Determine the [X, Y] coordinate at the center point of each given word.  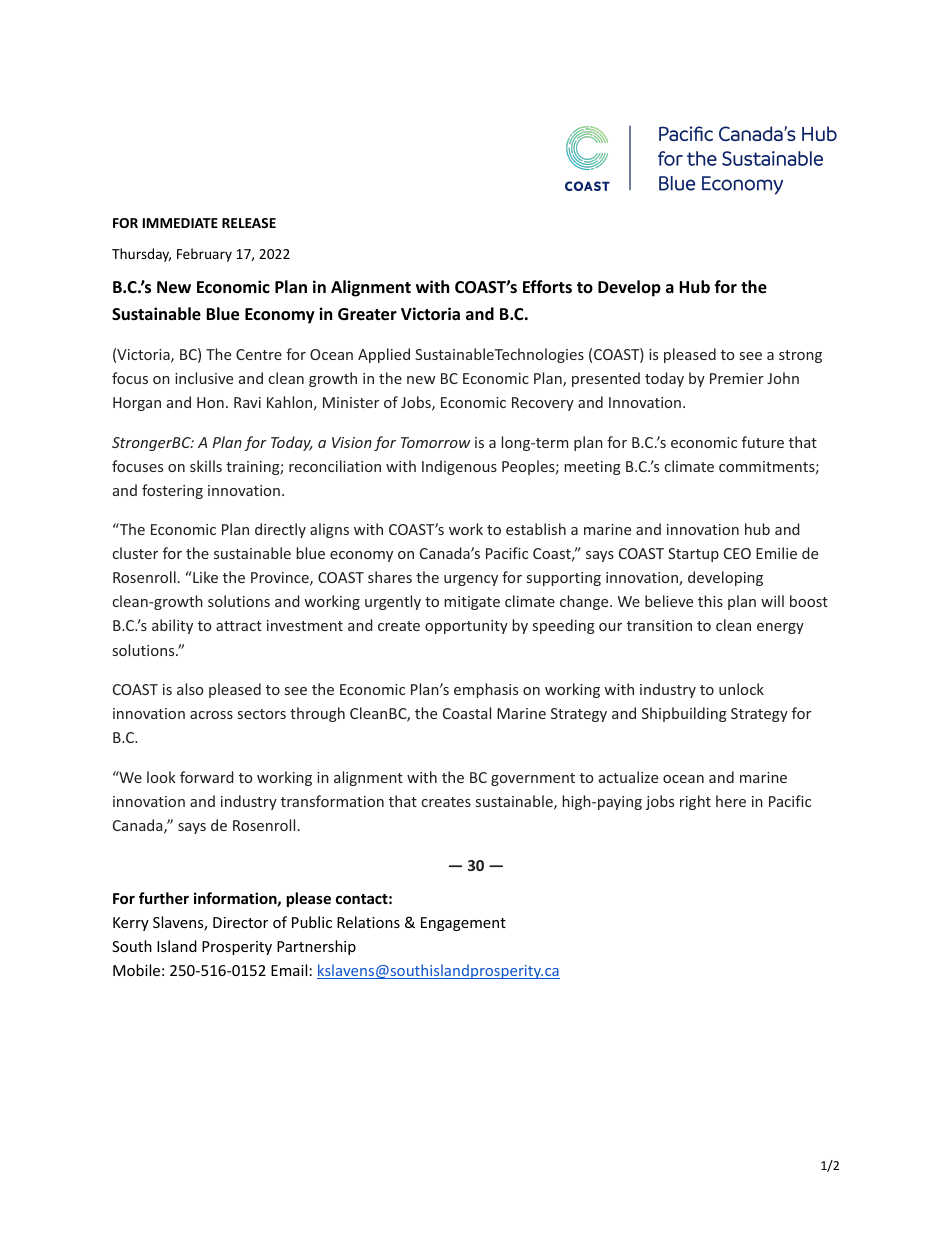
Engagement [463, 924]
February [204, 255]
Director [240, 922]
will [772, 601]
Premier [737, 378]
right [695, 802]
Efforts [547, 287]
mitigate [472, 603]
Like [204, 577]
